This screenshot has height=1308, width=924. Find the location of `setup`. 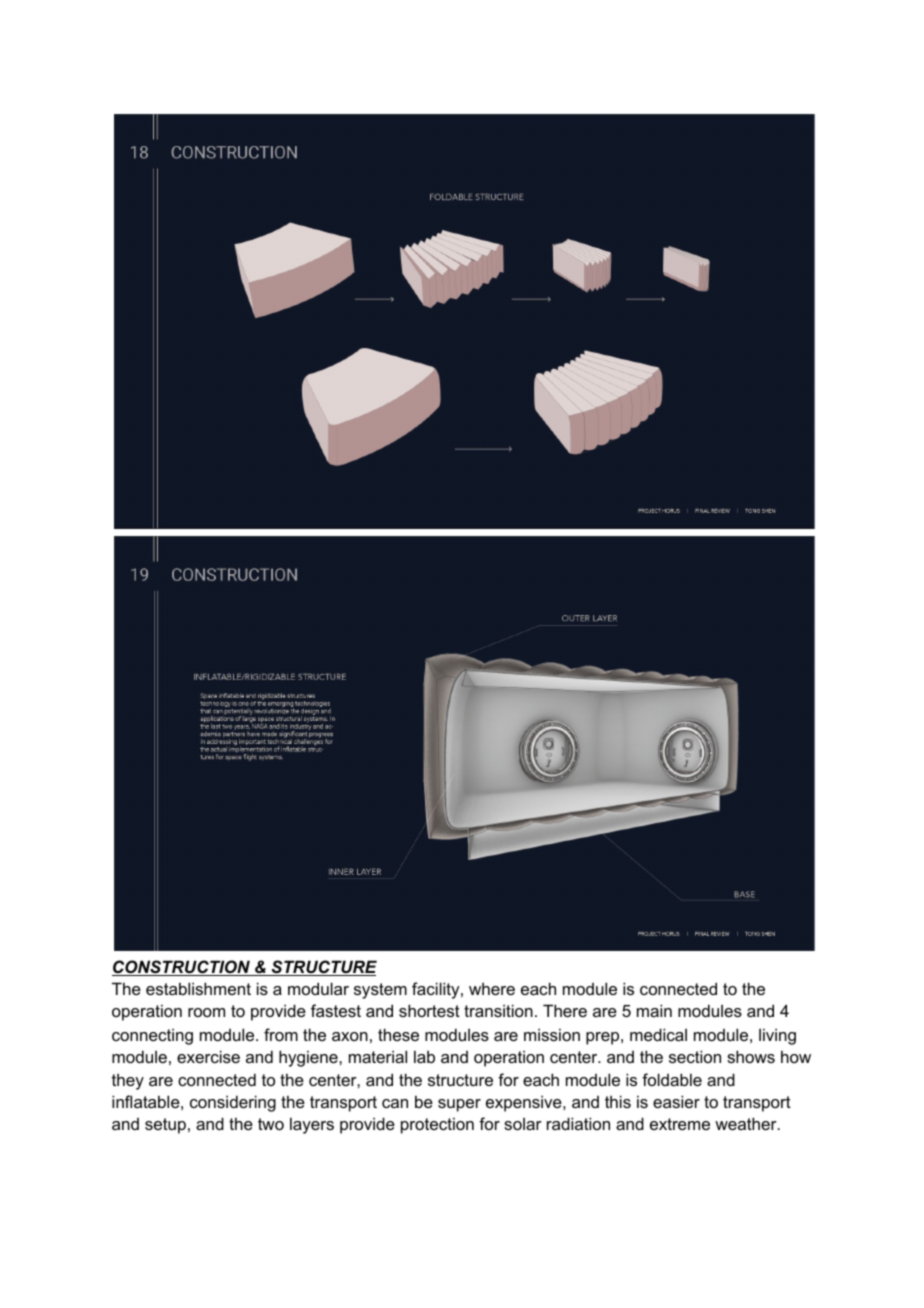

setup is located at coordinates (165, 1126).
